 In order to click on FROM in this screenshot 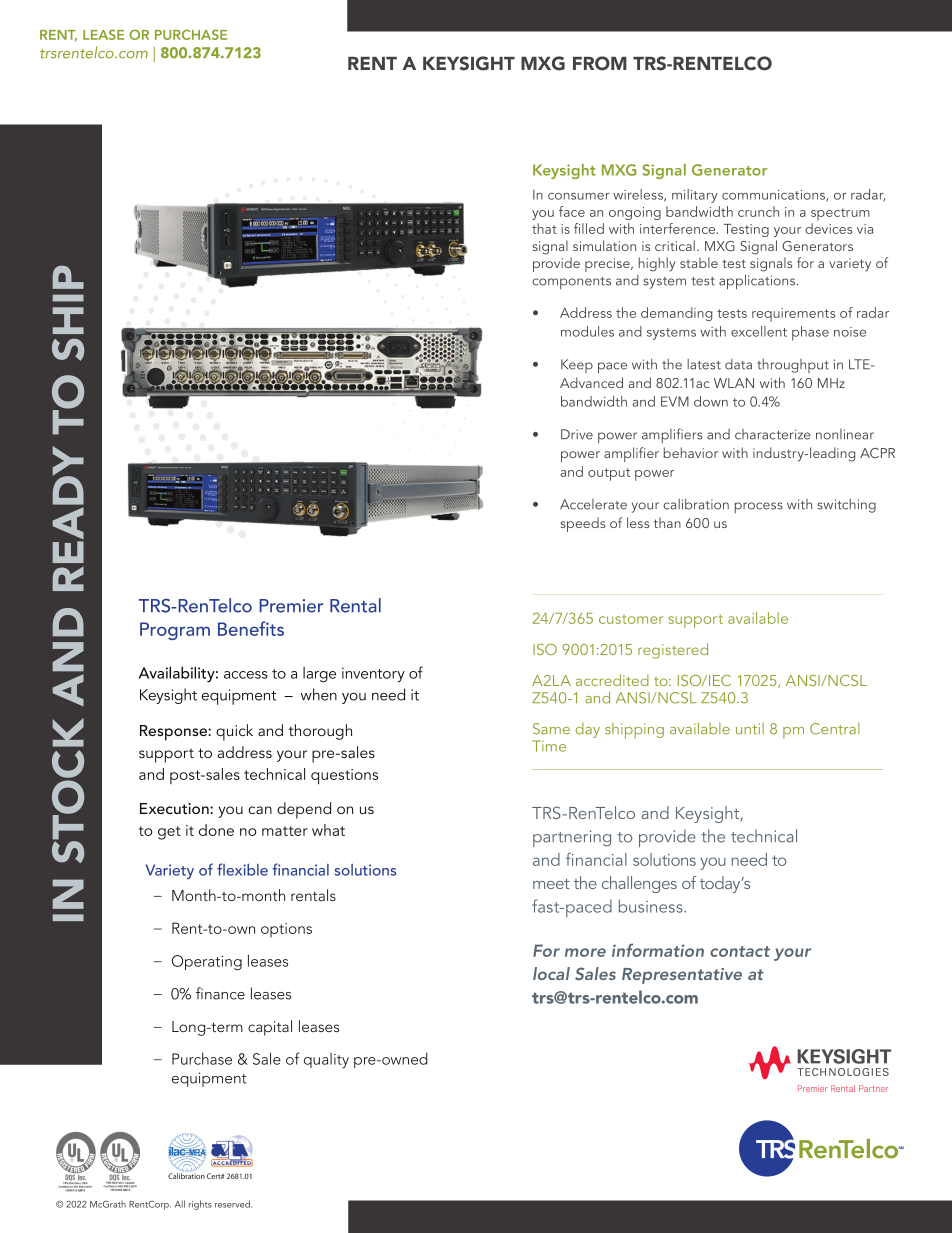, I will do `click(600, 63)`.
